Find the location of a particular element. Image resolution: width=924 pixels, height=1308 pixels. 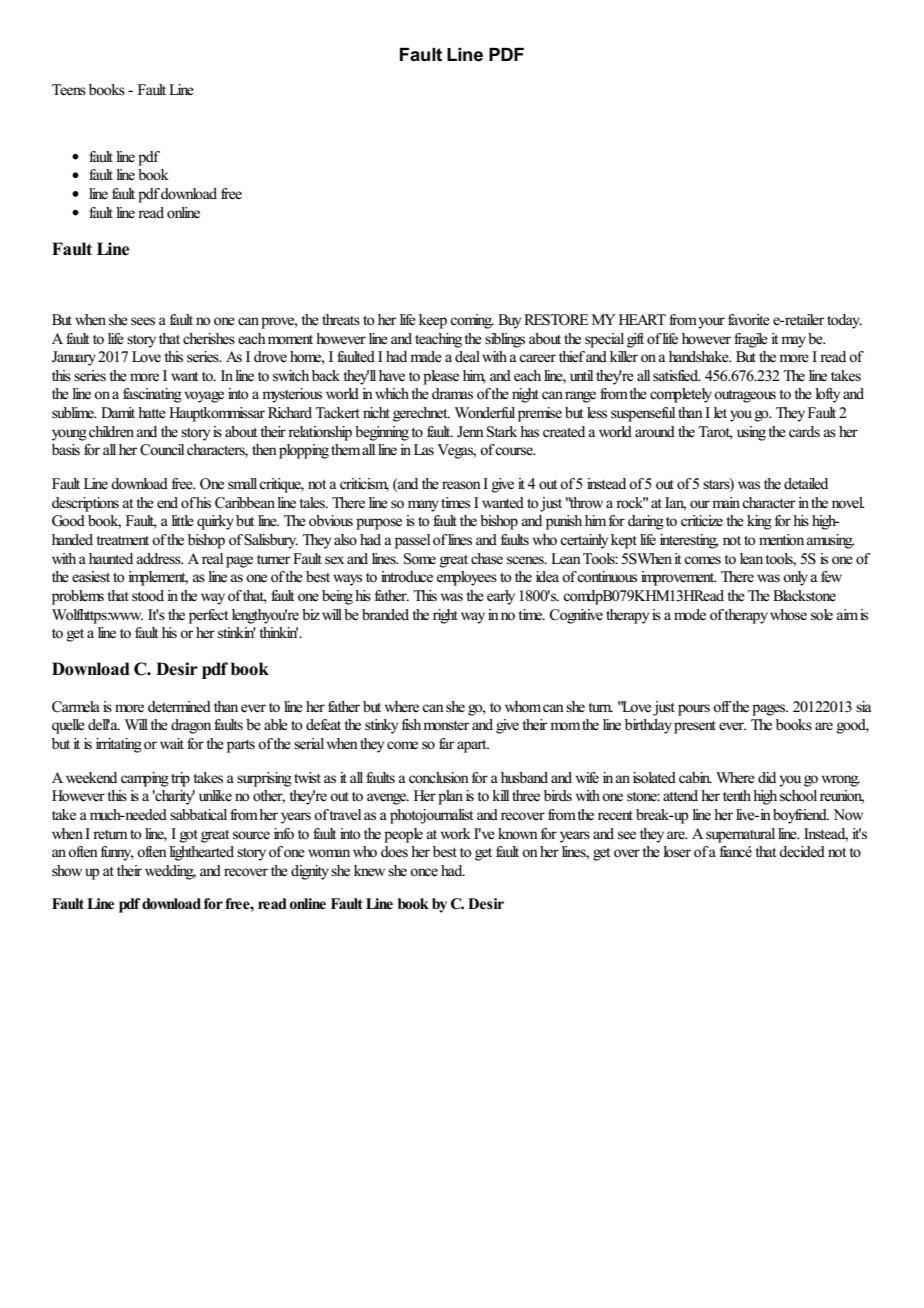

many is located at coordinates (423, 506).
